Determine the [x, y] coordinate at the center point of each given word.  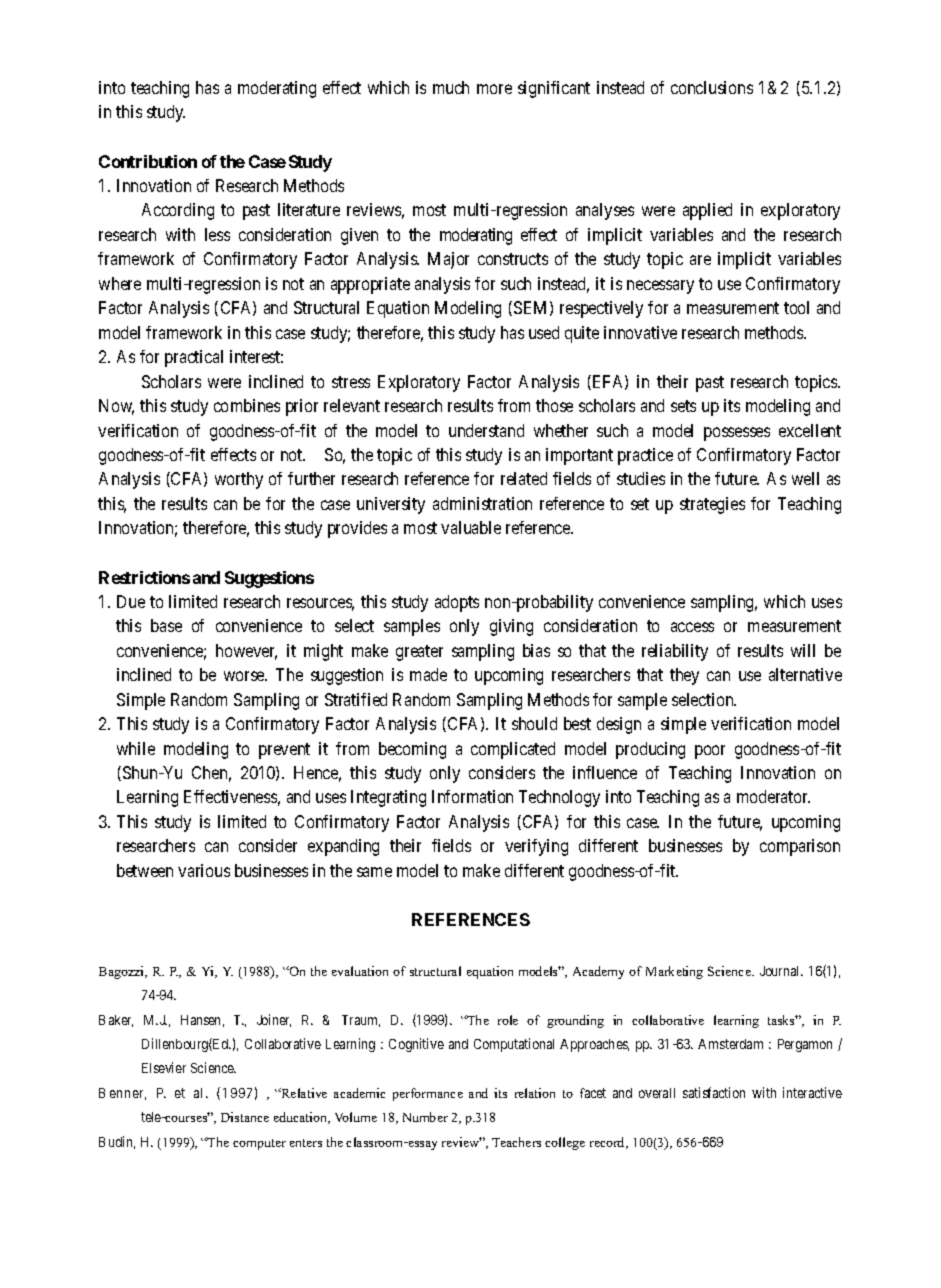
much [451, 87]
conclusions [712, 87]
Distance [245, 1117]
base [166, 625]
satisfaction [714, 1092]
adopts [457, 603]
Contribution [148, 161]
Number [425, 1117]
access [692, 627]
